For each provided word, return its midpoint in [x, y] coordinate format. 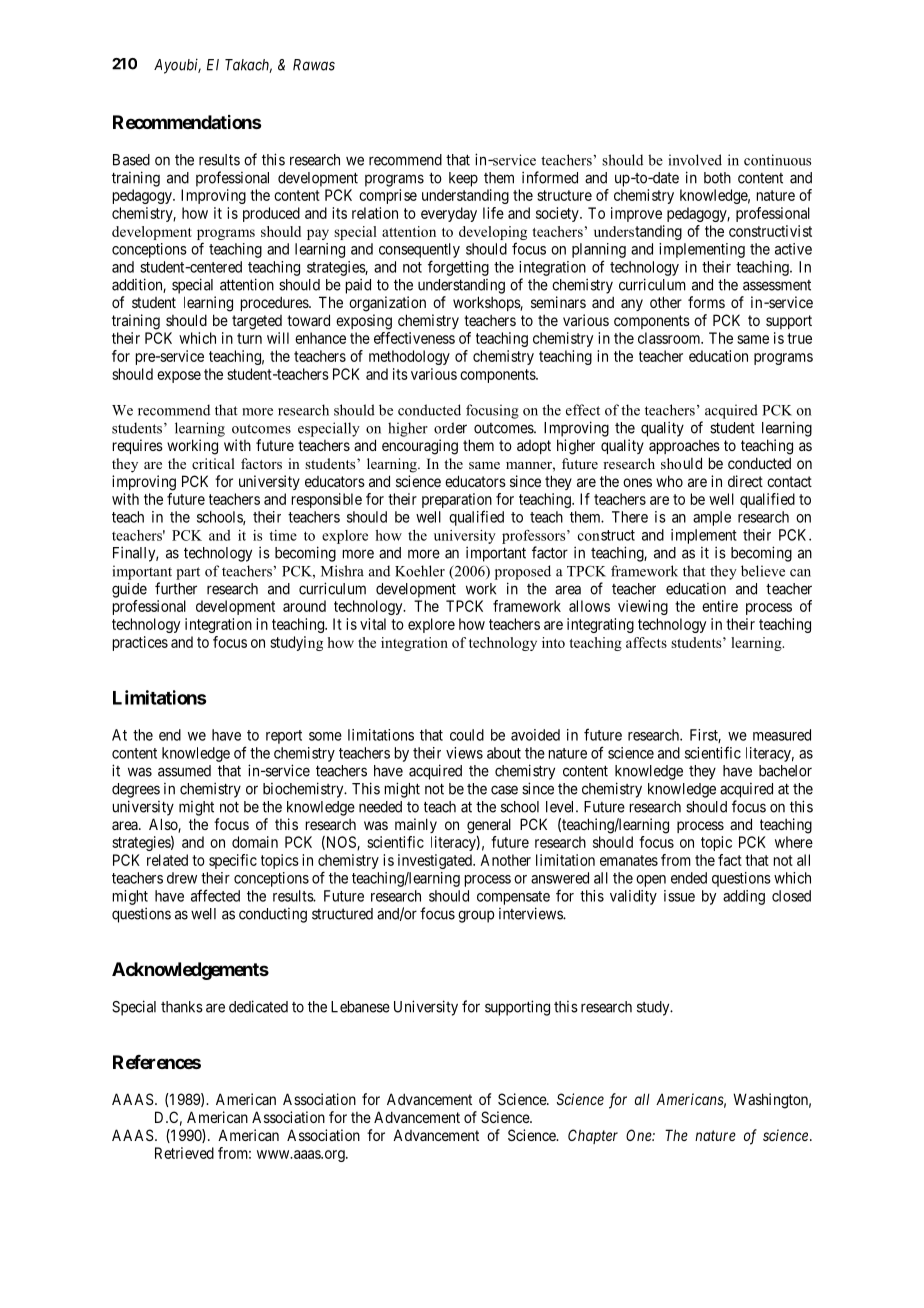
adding [744, 897]
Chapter [593, 1136]
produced [271, 214]
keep [463, 179]
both [717, 178]
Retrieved [184, 1153]
